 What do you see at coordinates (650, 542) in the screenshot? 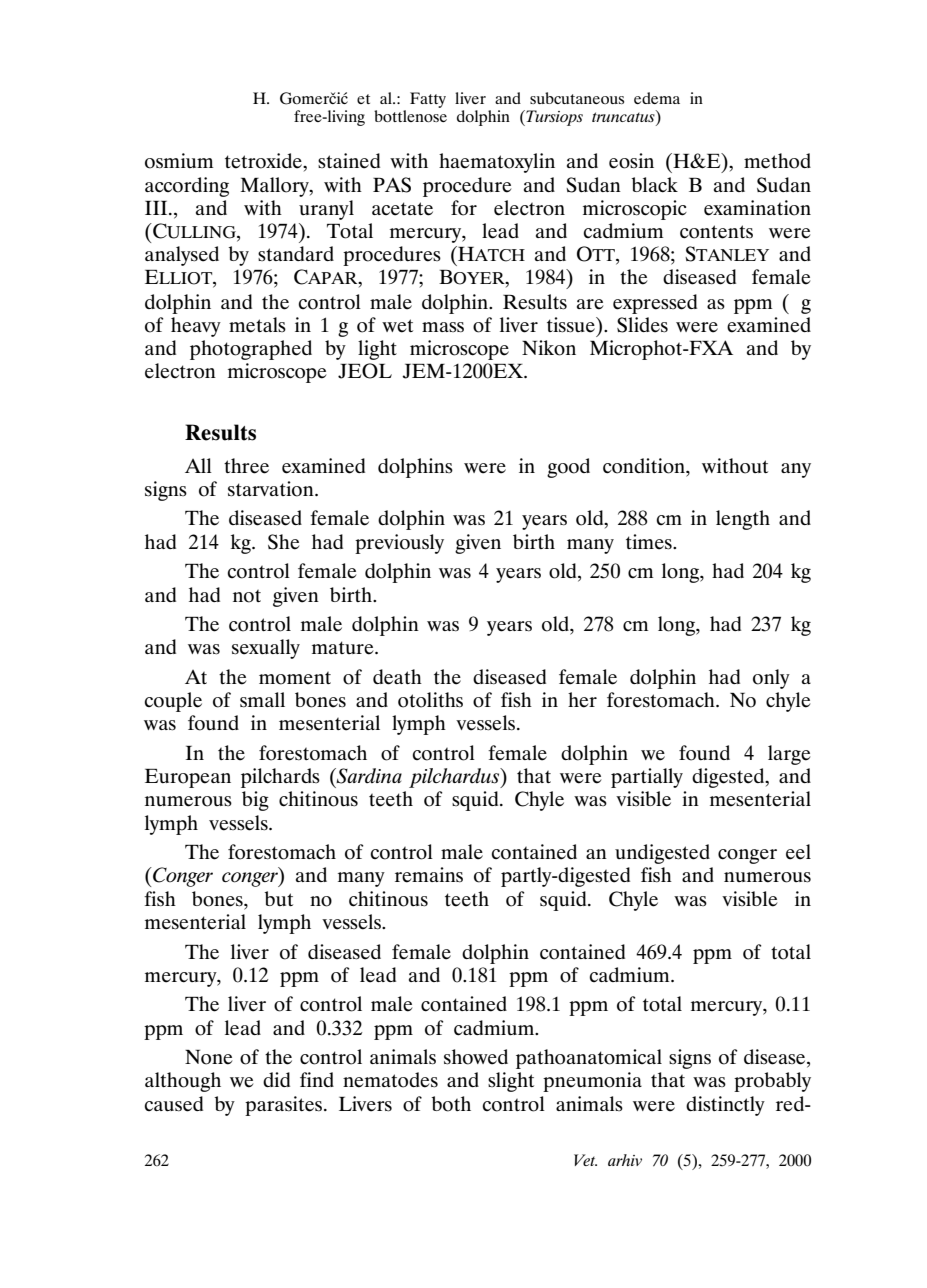
I see `times` at bounding box center [650, 542].
